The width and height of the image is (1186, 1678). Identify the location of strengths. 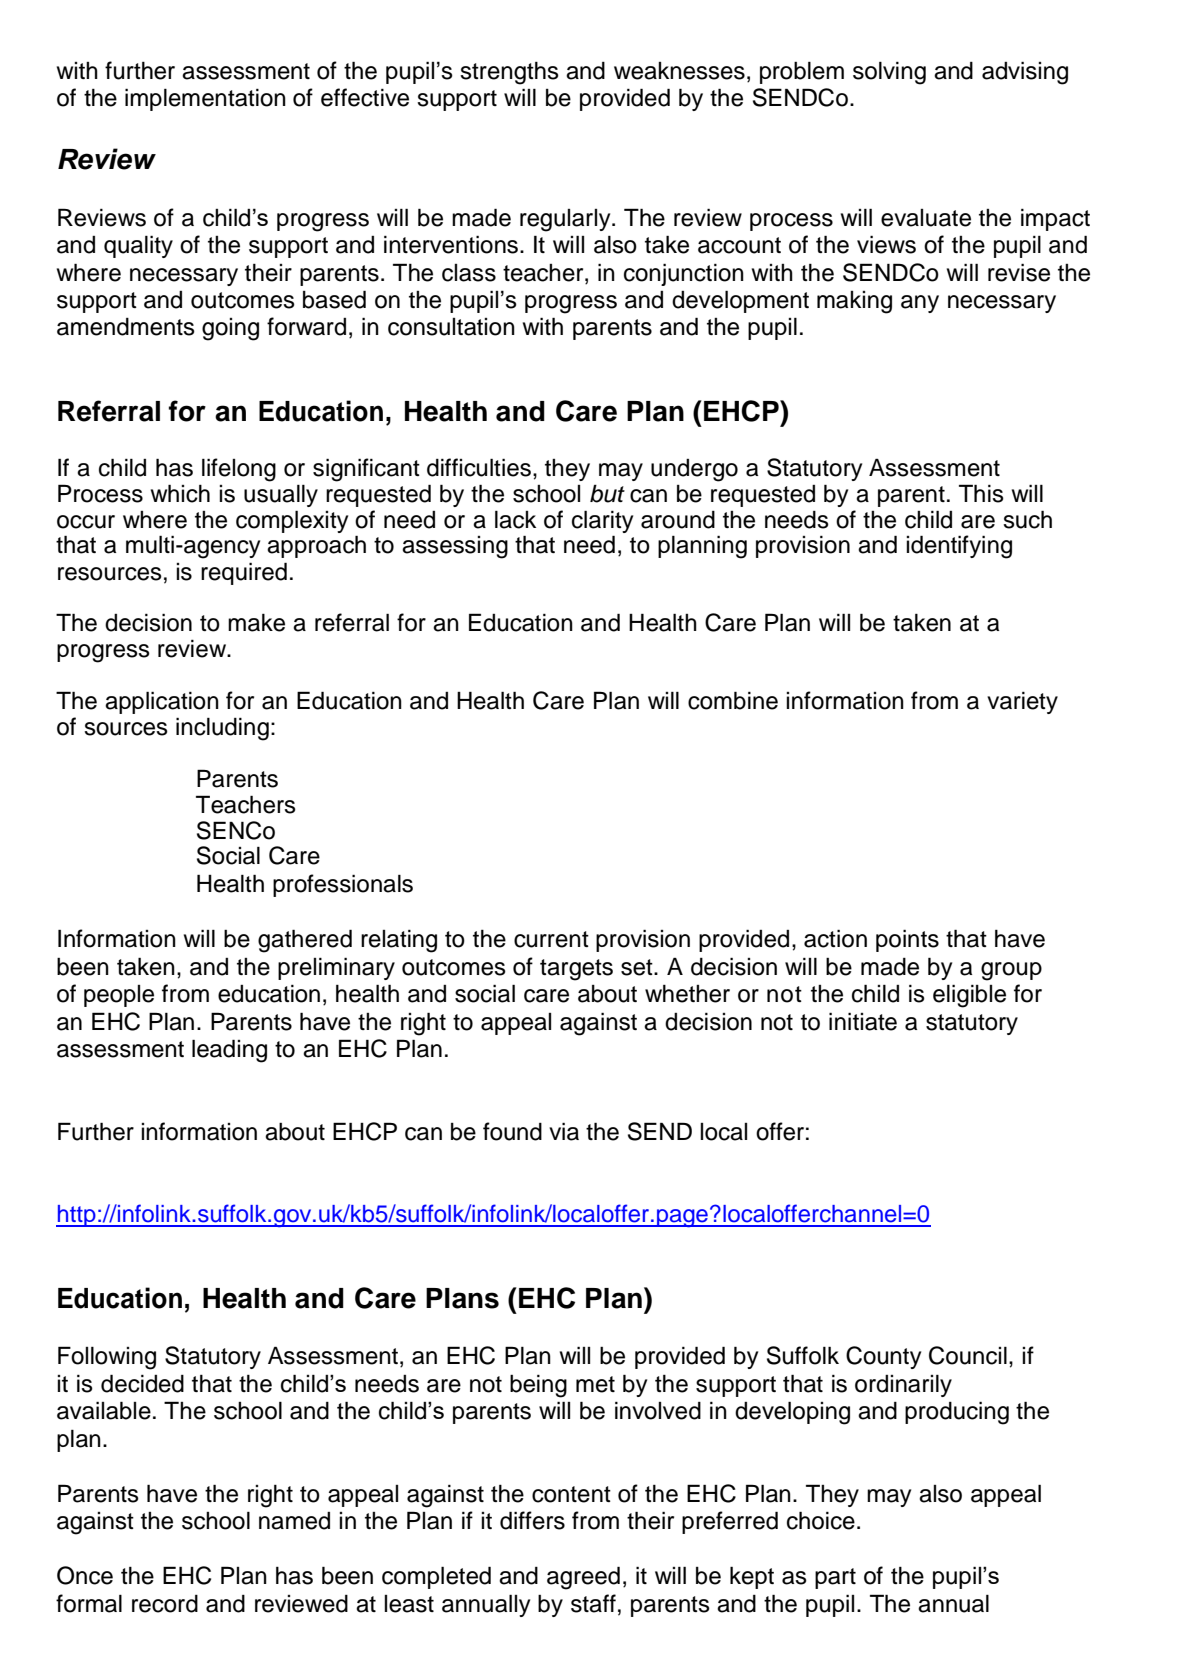
(509, 73).
